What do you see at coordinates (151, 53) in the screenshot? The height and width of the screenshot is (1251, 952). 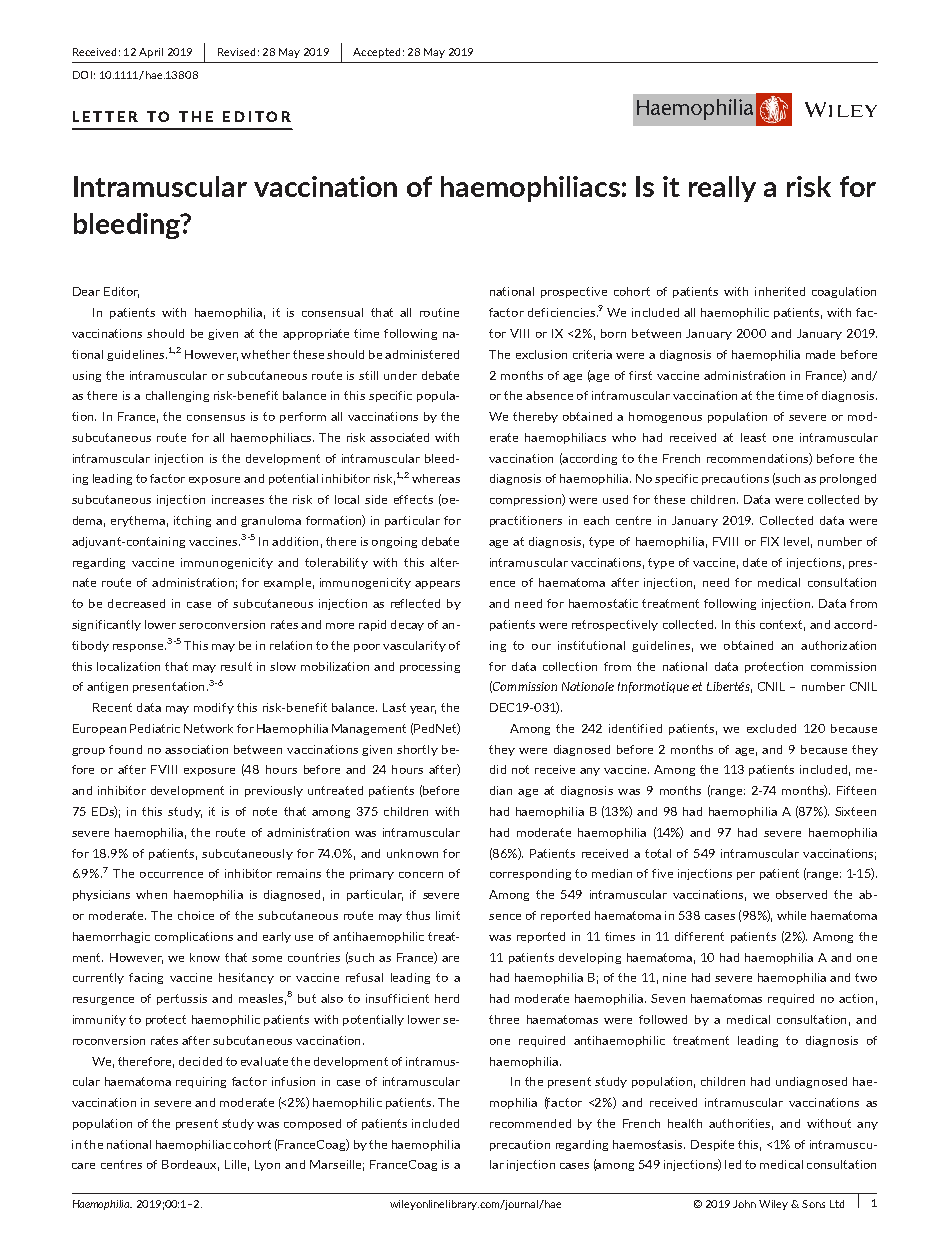 I see `April` at bounding box center [151, 53].
